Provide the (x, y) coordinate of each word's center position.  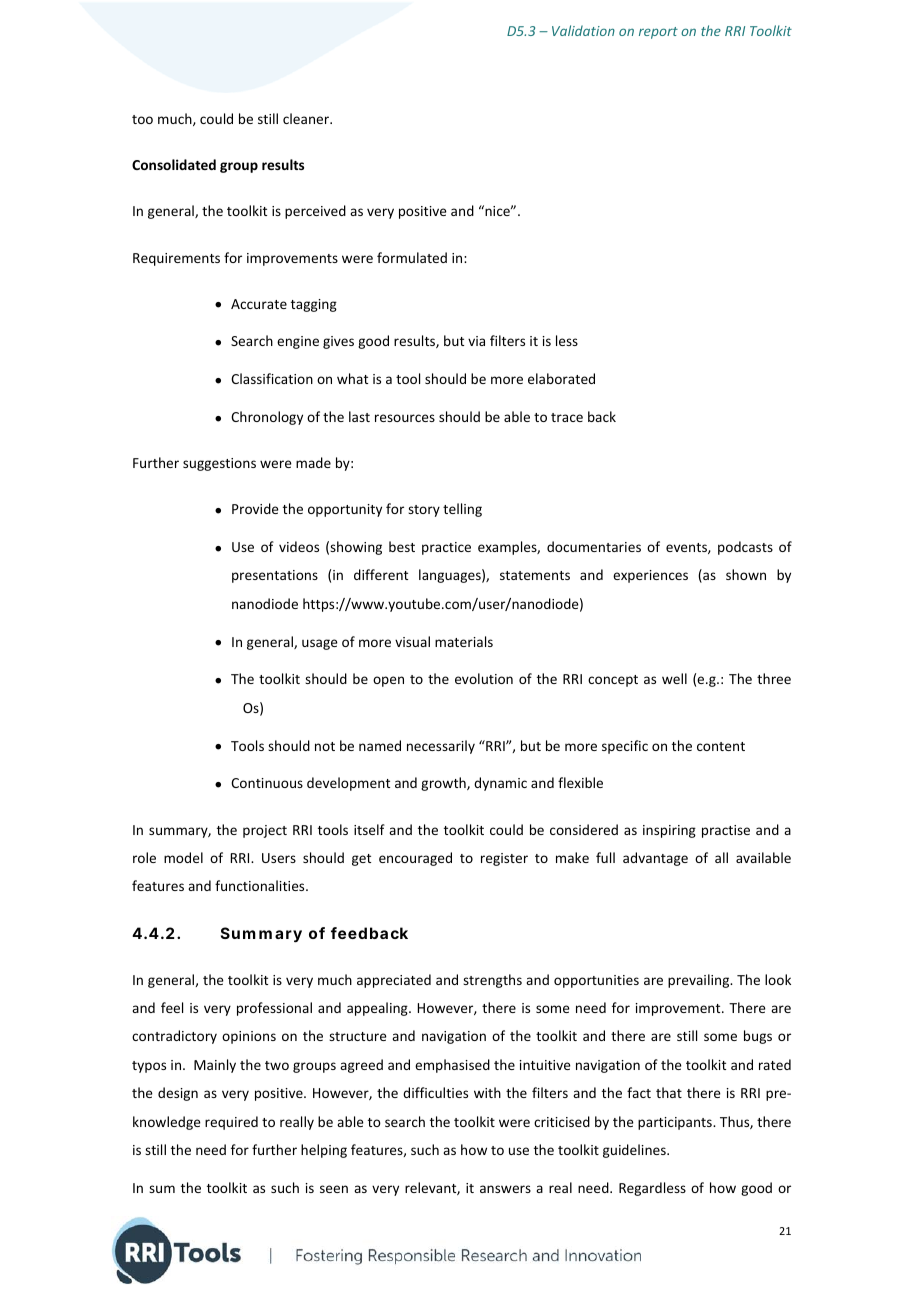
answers (505, 1189)
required (231, 1123)
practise (726, 831)
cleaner (307, 118)
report (658, 33)
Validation (583, 30)
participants (676, 1123)
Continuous (267, 783)
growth (444, 784)
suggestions (219, 464)
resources (405, 418)
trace (567, 417)
